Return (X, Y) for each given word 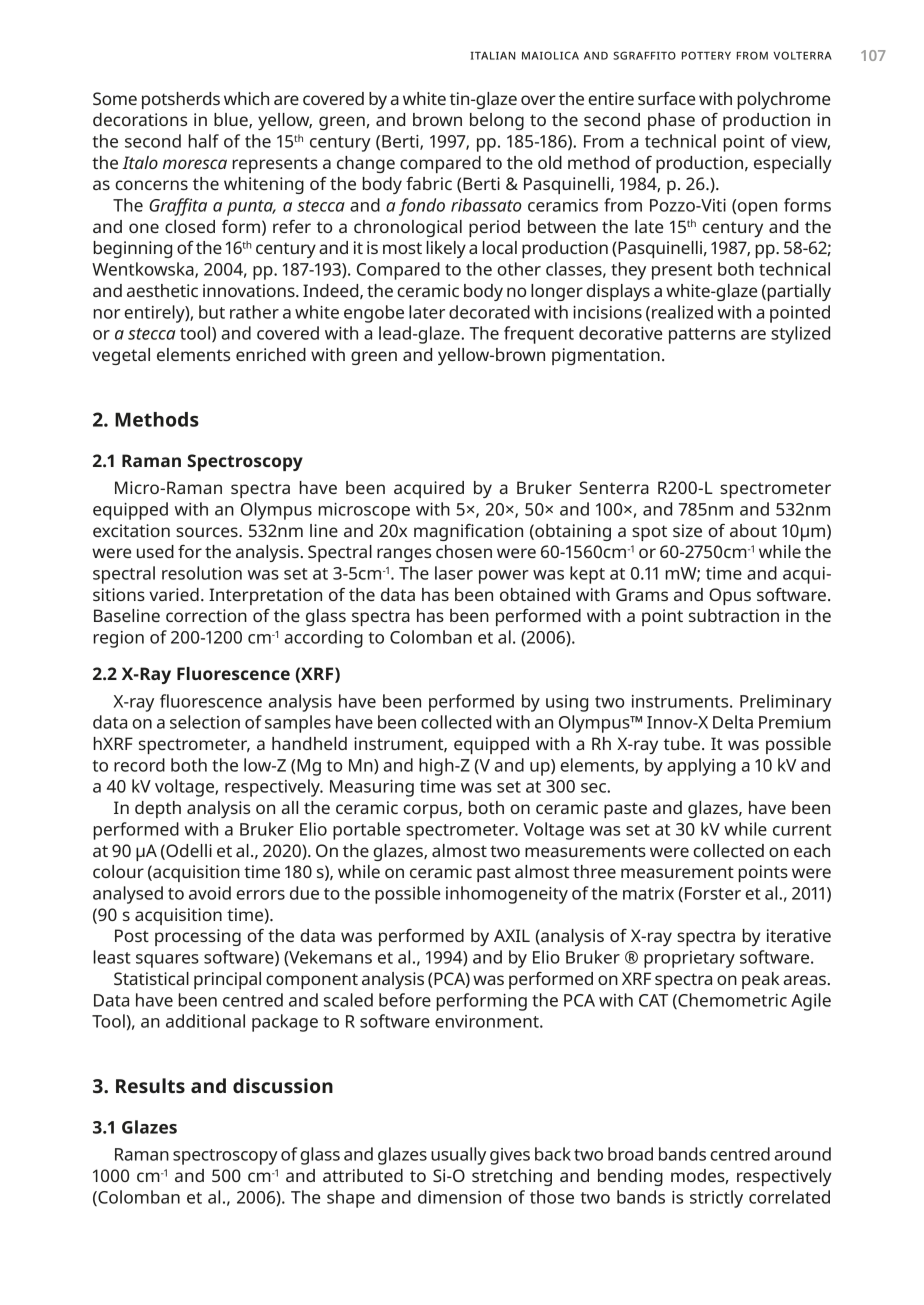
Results (150, 1085)
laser (454, 573)
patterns (702, 336)
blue (232, 120)
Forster (713, 893)
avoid (210, 893)
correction (206, 615)
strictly (716, 1199)
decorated (489, 312)
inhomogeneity (507, 895)
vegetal (121, 356)
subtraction (734, 615)
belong (497, 121)
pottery (706, 55)
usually (458, 1156)
